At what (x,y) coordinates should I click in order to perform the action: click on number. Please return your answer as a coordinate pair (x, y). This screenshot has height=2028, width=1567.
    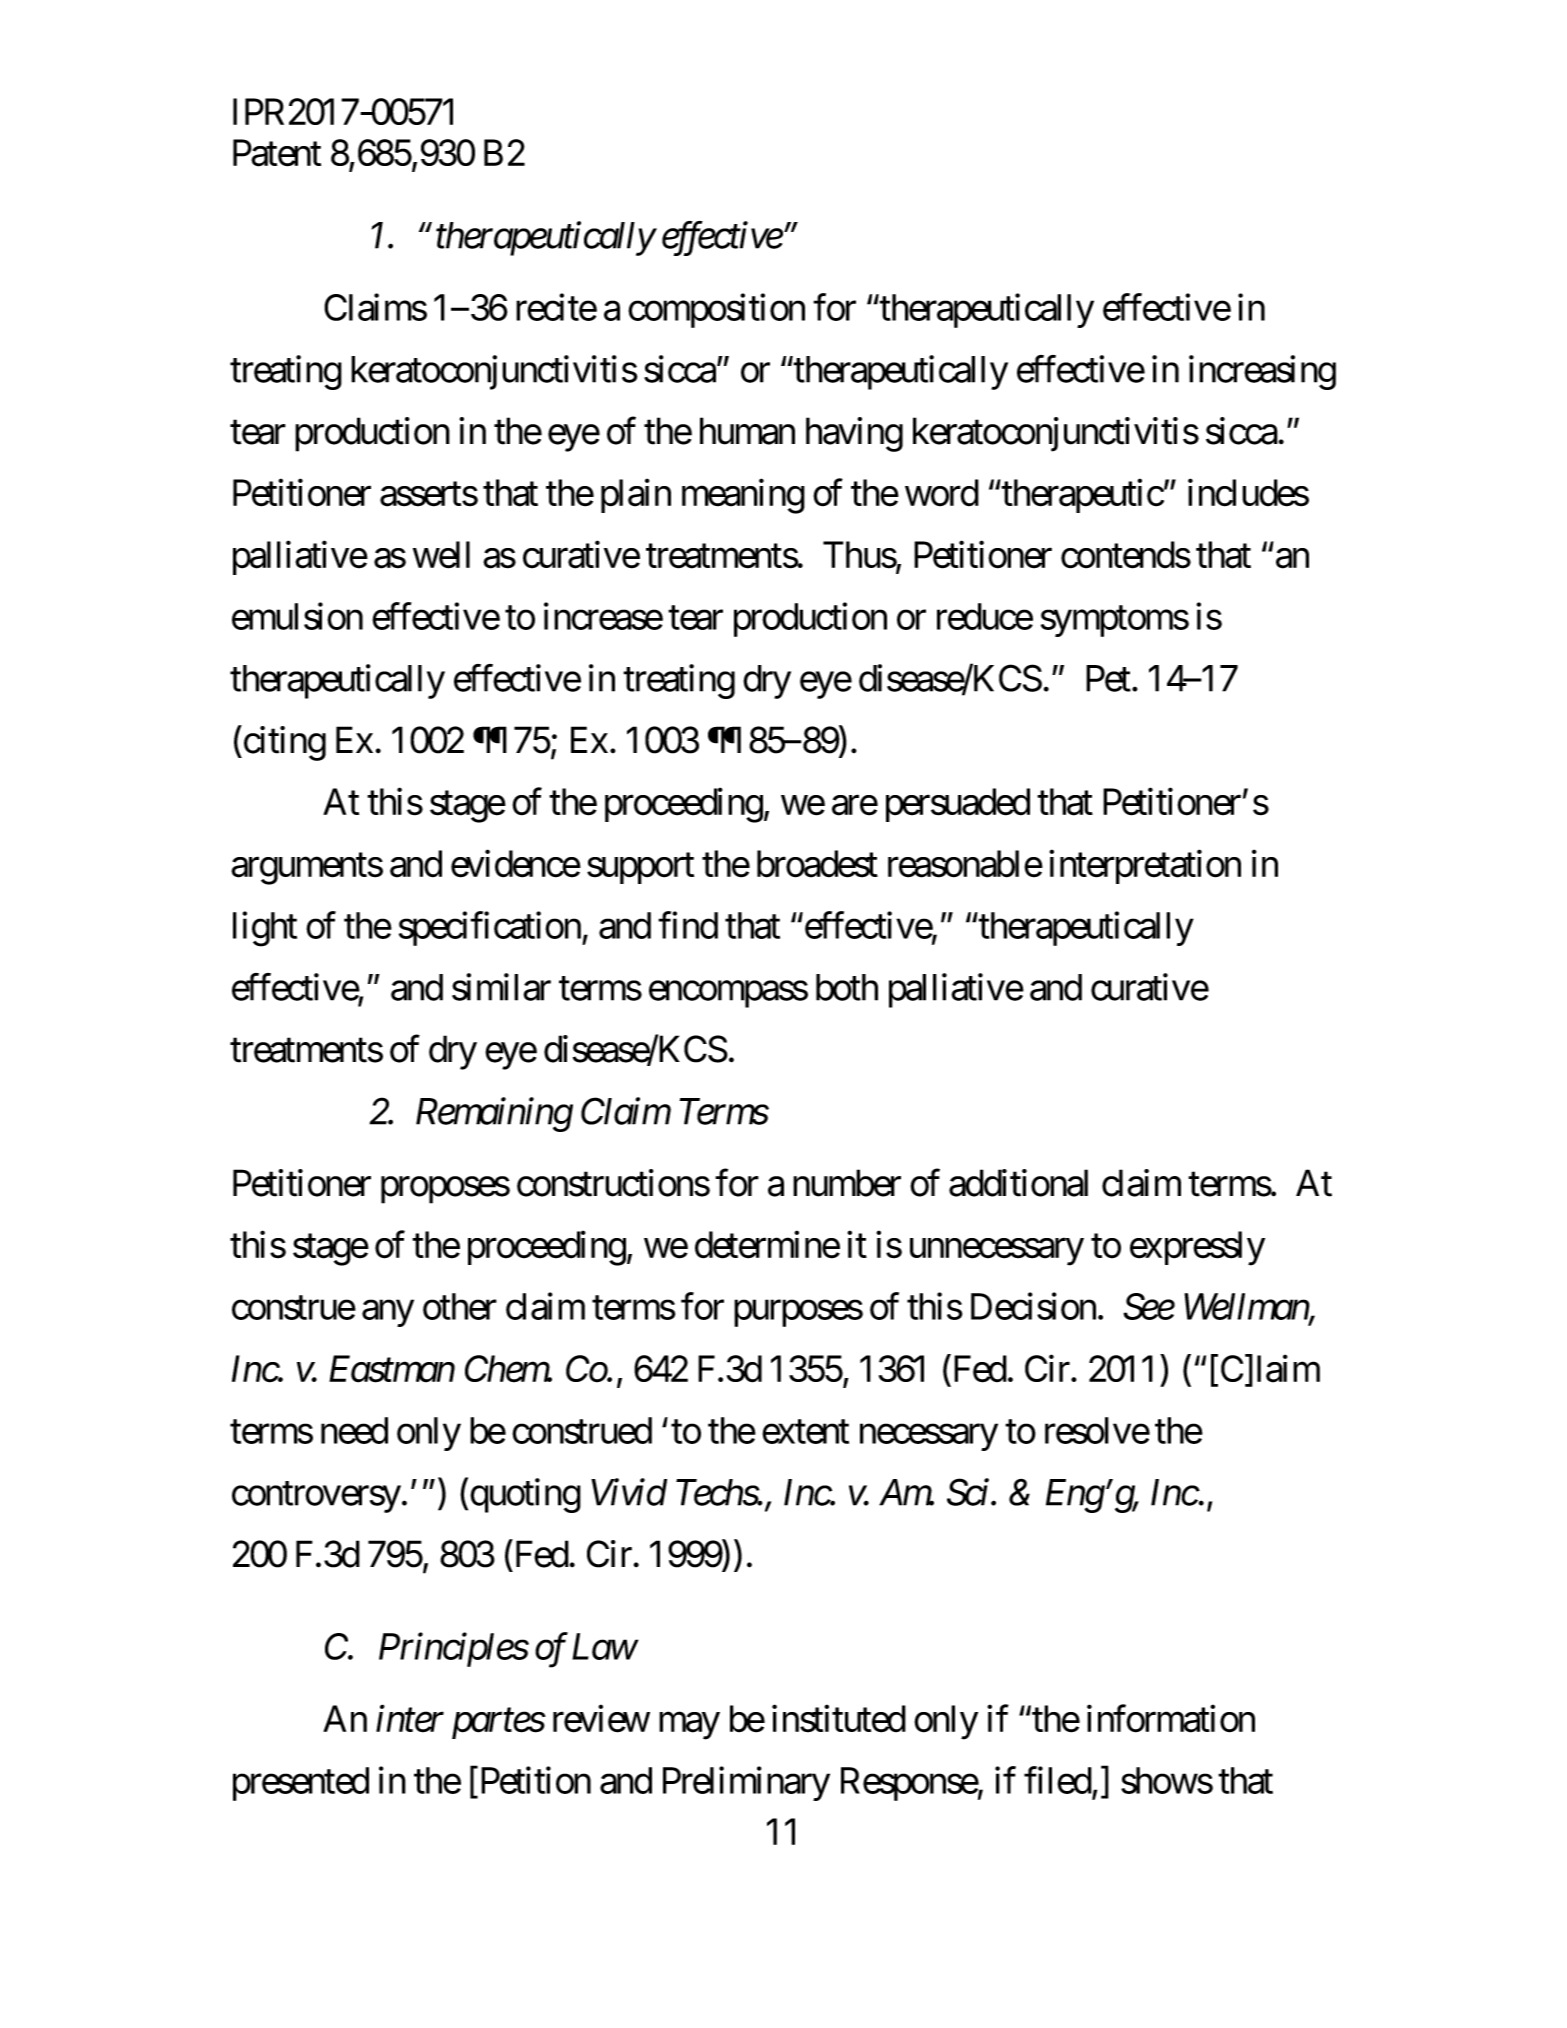
    Looking at the image, I should click on (847, 1183).
